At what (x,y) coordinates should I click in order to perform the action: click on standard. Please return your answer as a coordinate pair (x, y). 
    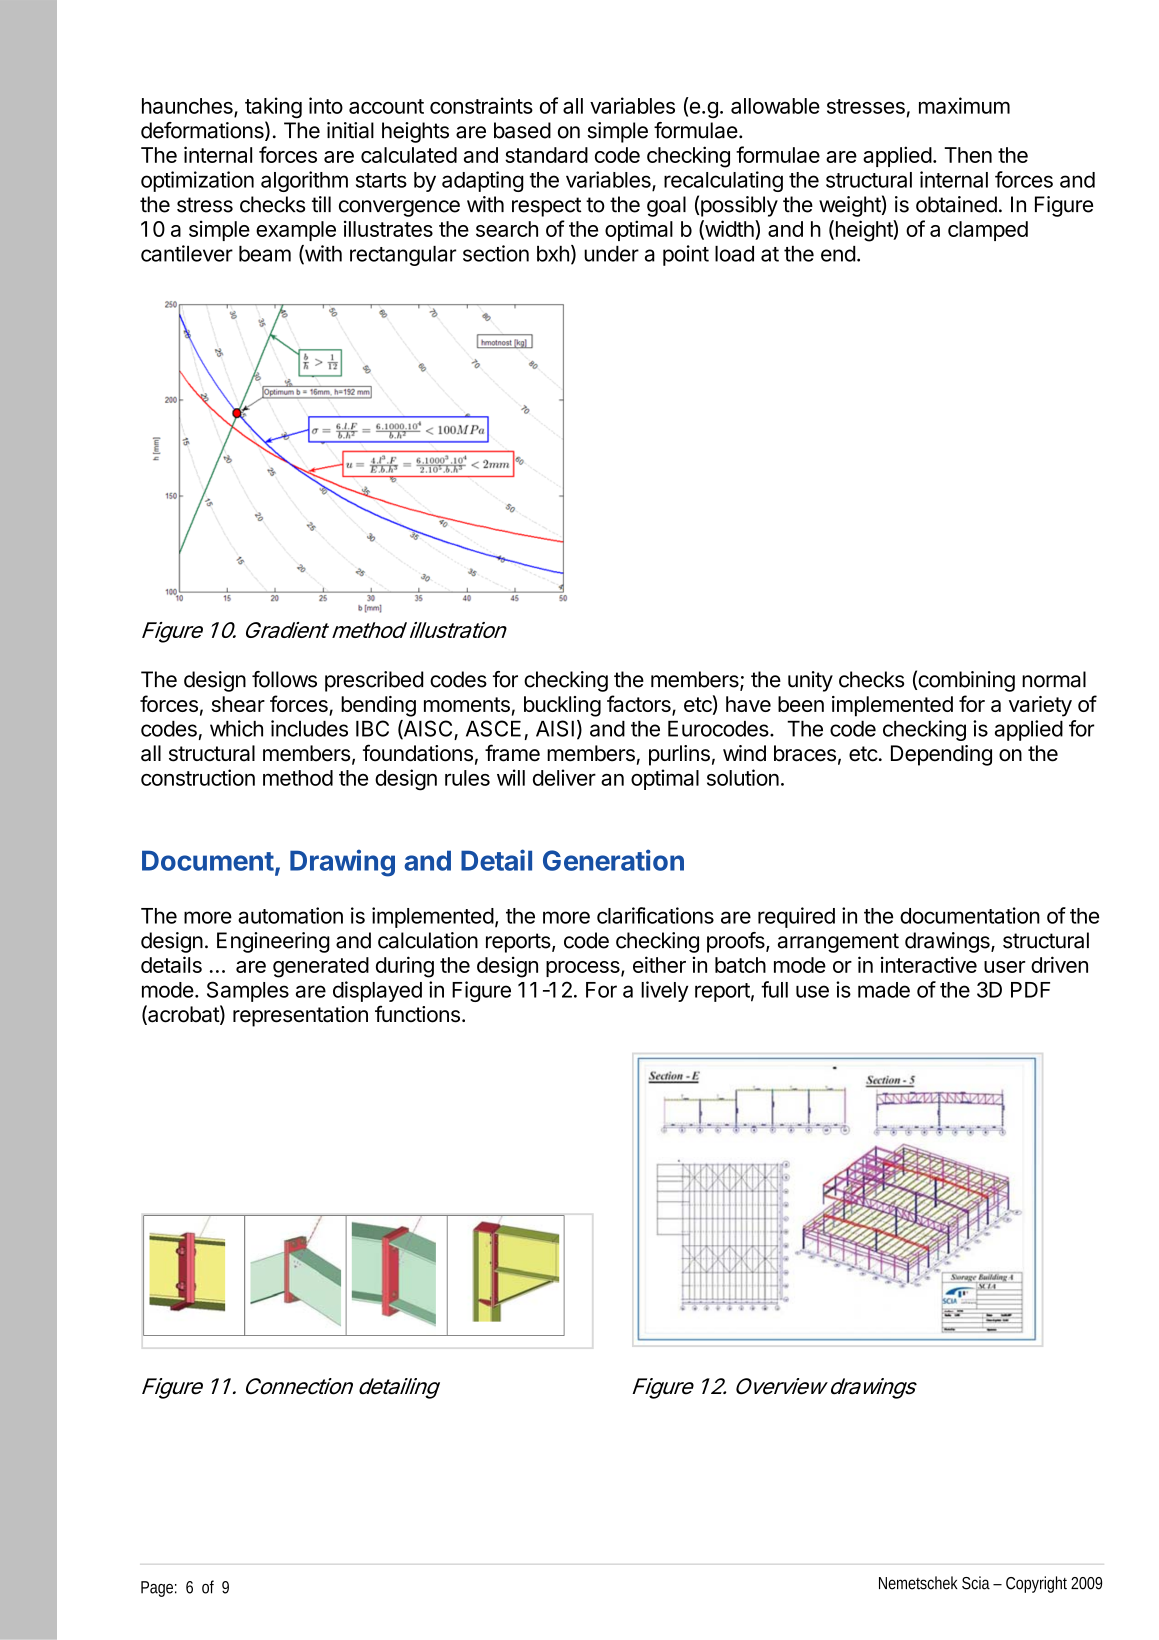
    Looking at the image, I should click on (546, 155).
